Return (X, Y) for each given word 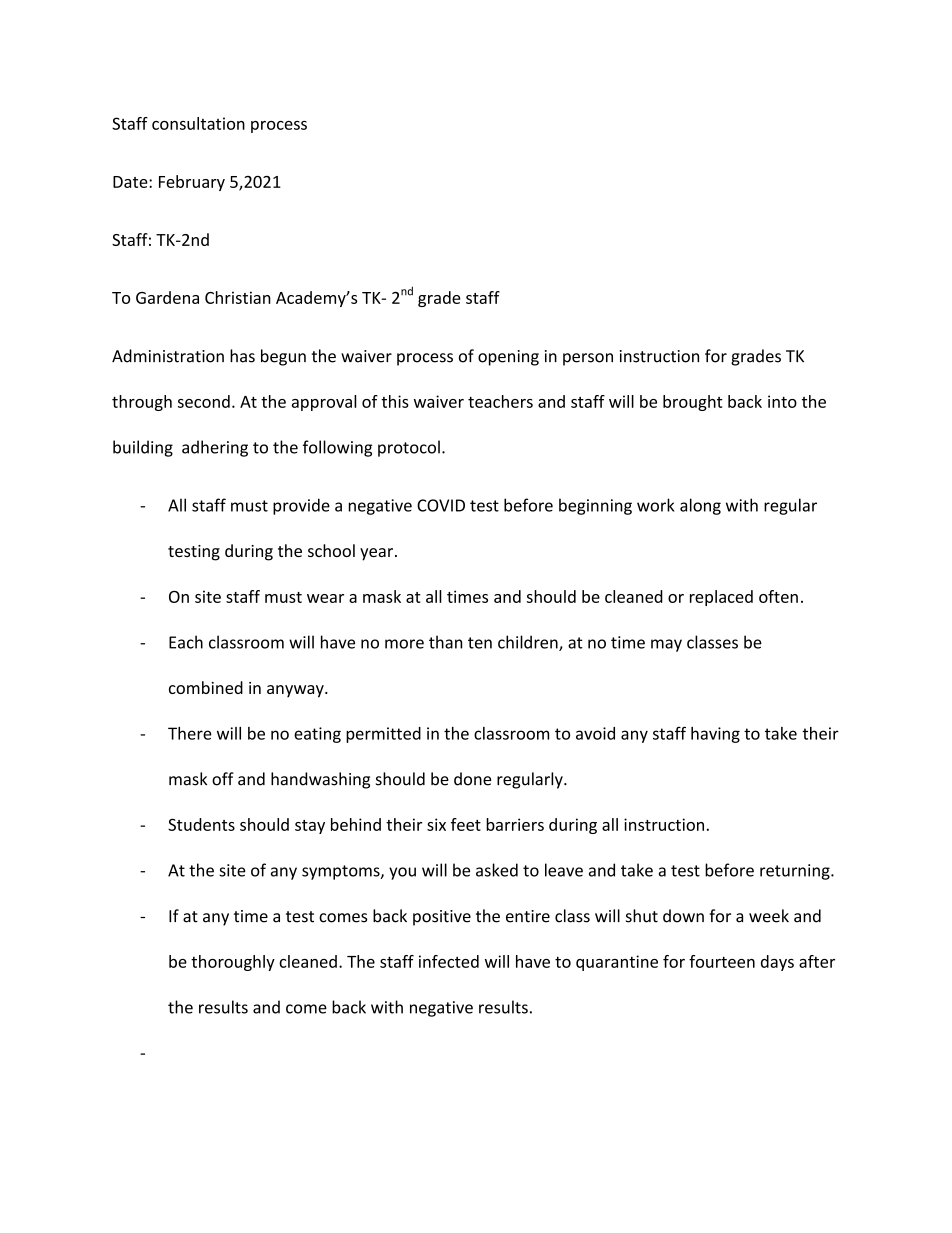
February (192, 183)
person (588, 359)
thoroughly (233, 963)
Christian (238, 297)
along (700, 506)
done (472, 779)
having (715, 735)
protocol (409, 448)
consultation (198, 123)
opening (508, 358)
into (782, 401)
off (223, 779)
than (445, 642)
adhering (215, 448)
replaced (721, 598)
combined (206, 687)
